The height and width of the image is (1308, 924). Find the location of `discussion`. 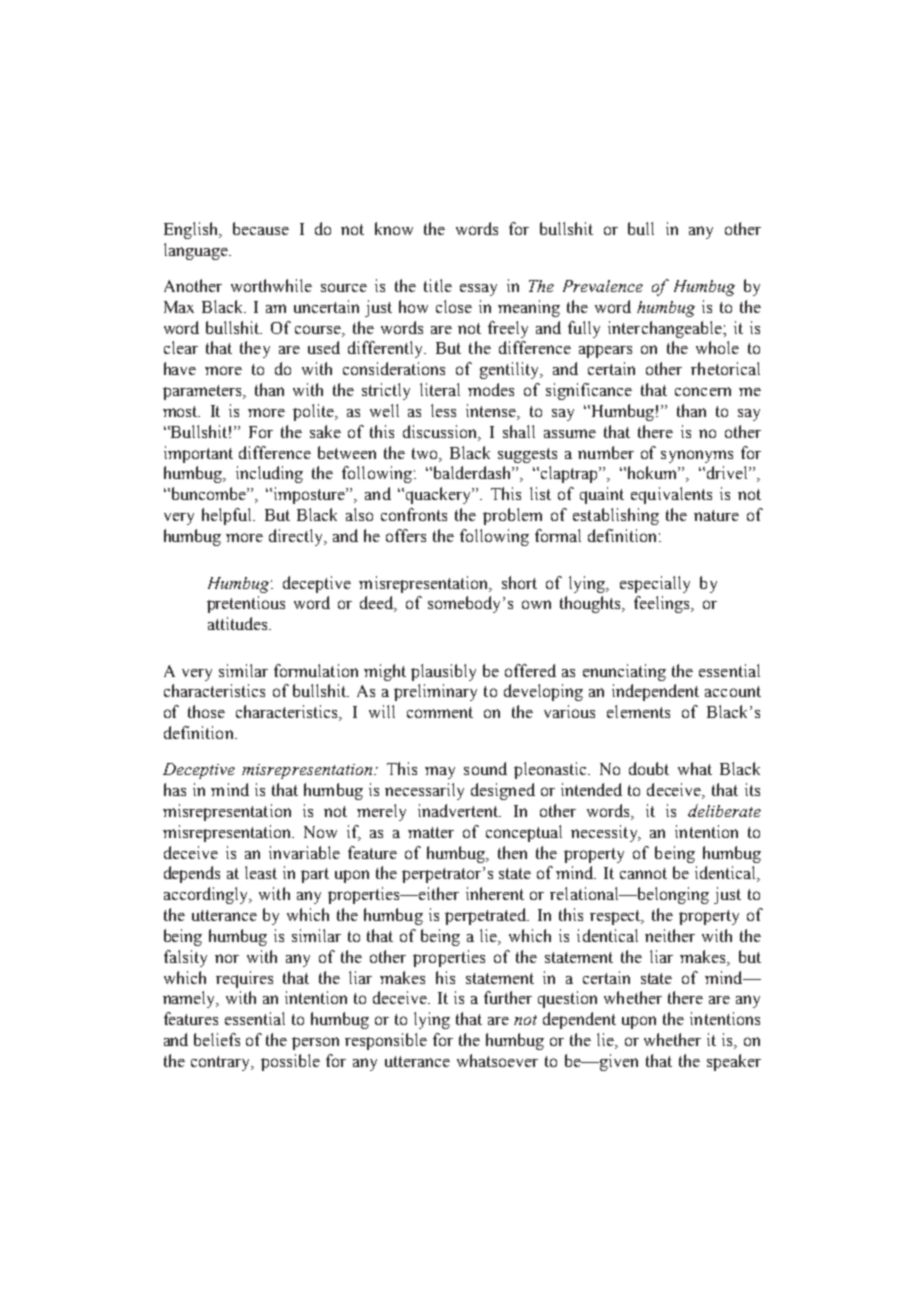

discussion is located at coordinates (442, 432).
